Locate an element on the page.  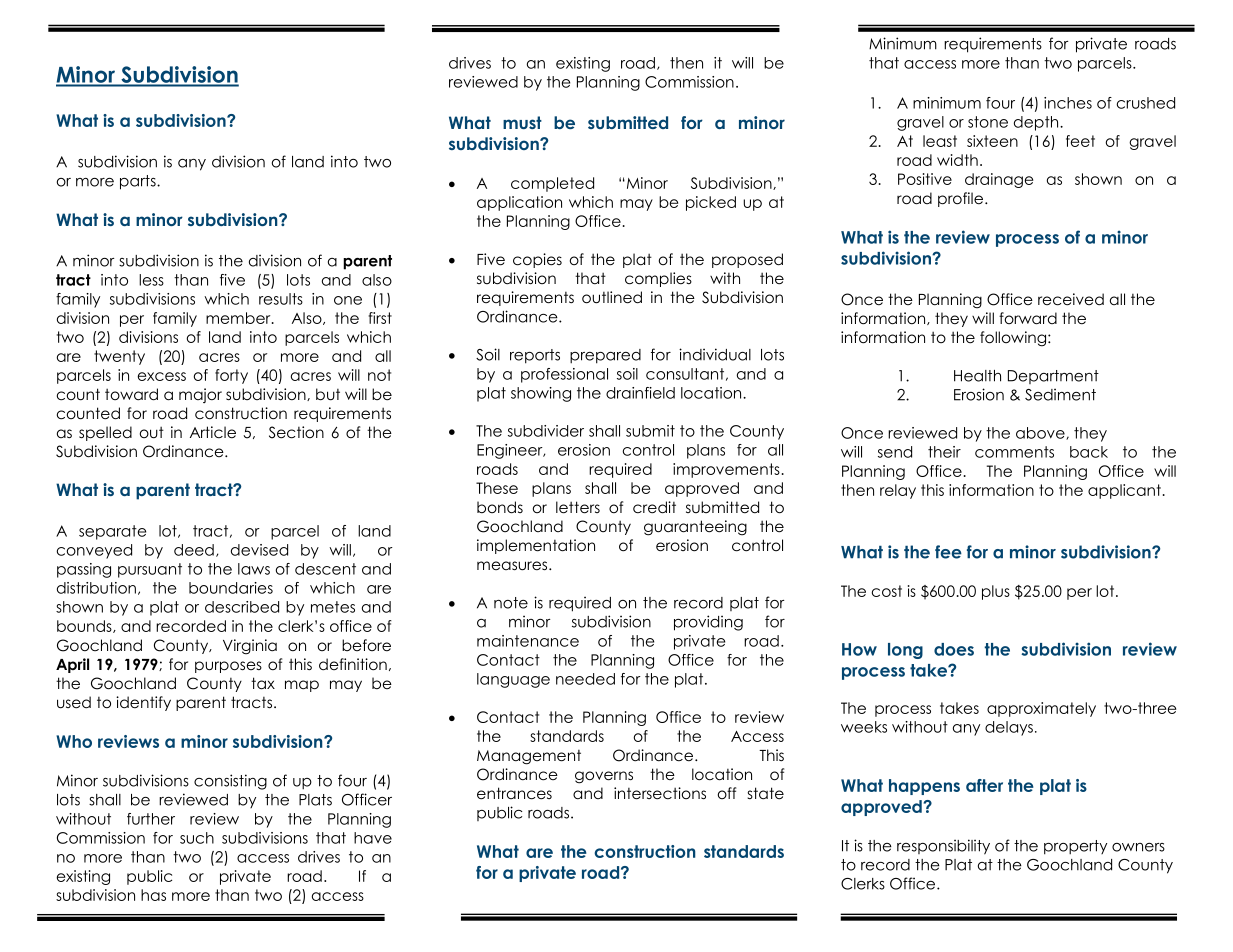
Department is located at coordinates (1053, 377).
